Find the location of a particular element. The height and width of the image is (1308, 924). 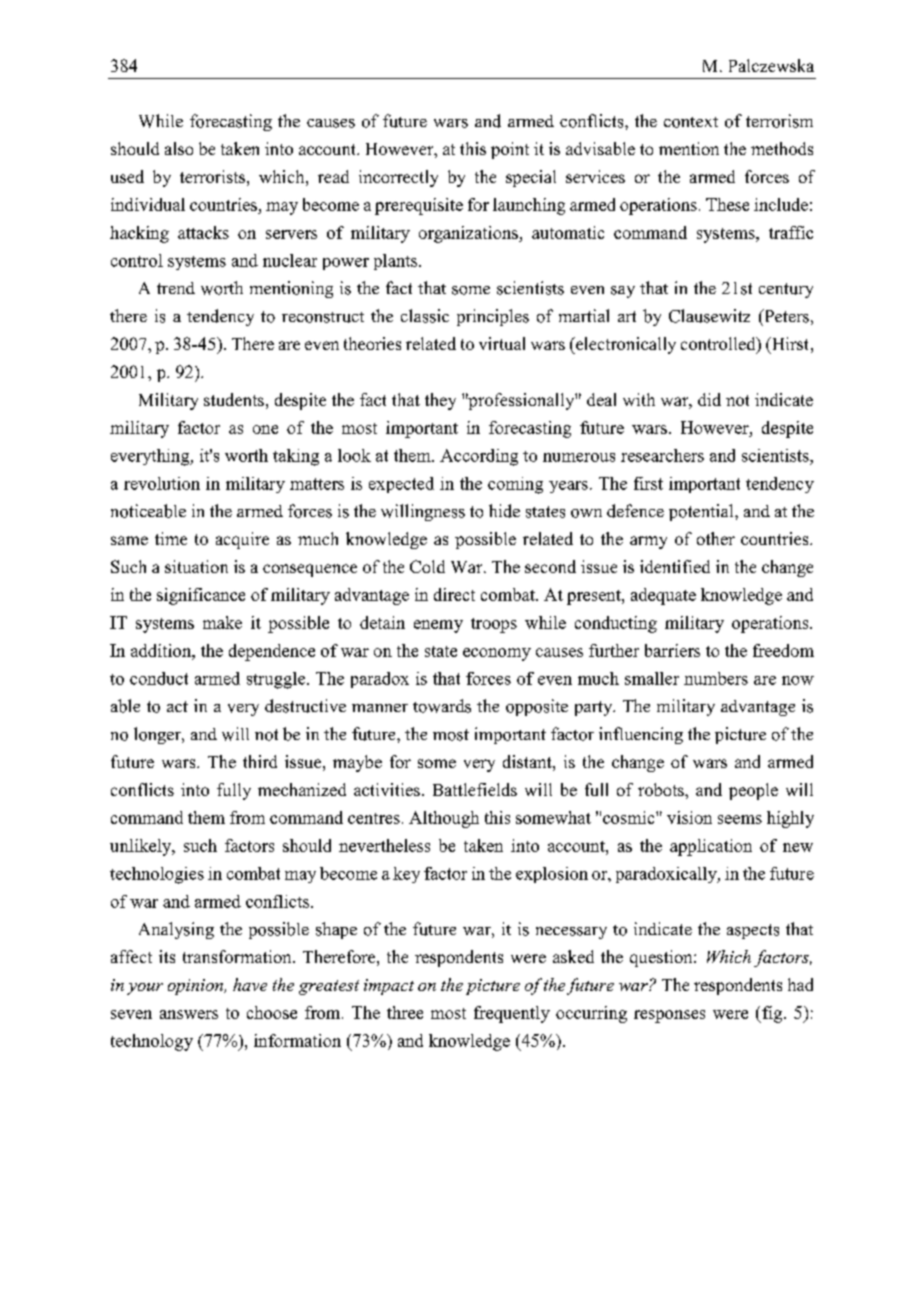

Battlefields is located at coordinates (475, 789).
